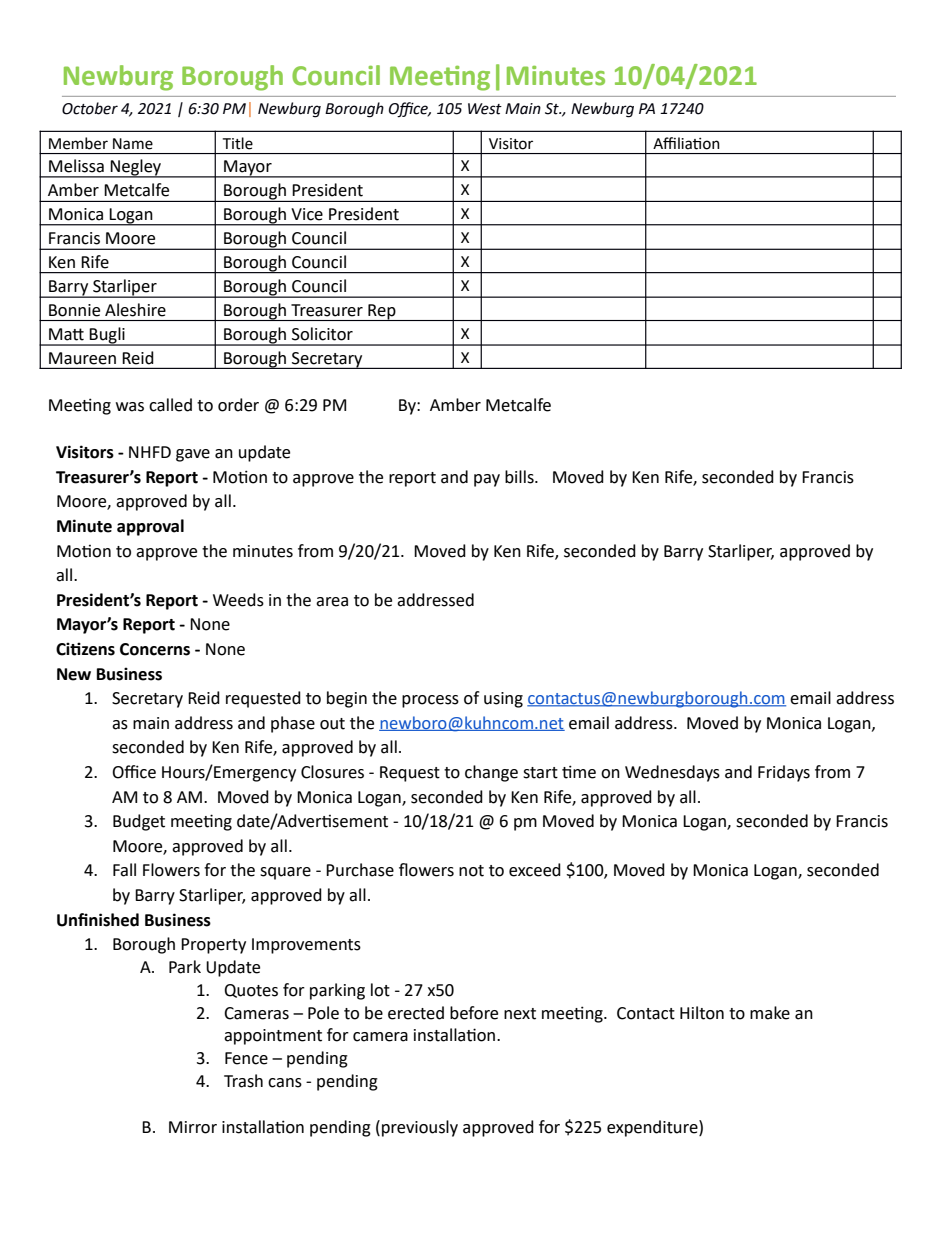 This document has width=952, height=1233. What do you see at coordinates (485, 109) in the document?
I see `West` at bounding box center [485, 109].
